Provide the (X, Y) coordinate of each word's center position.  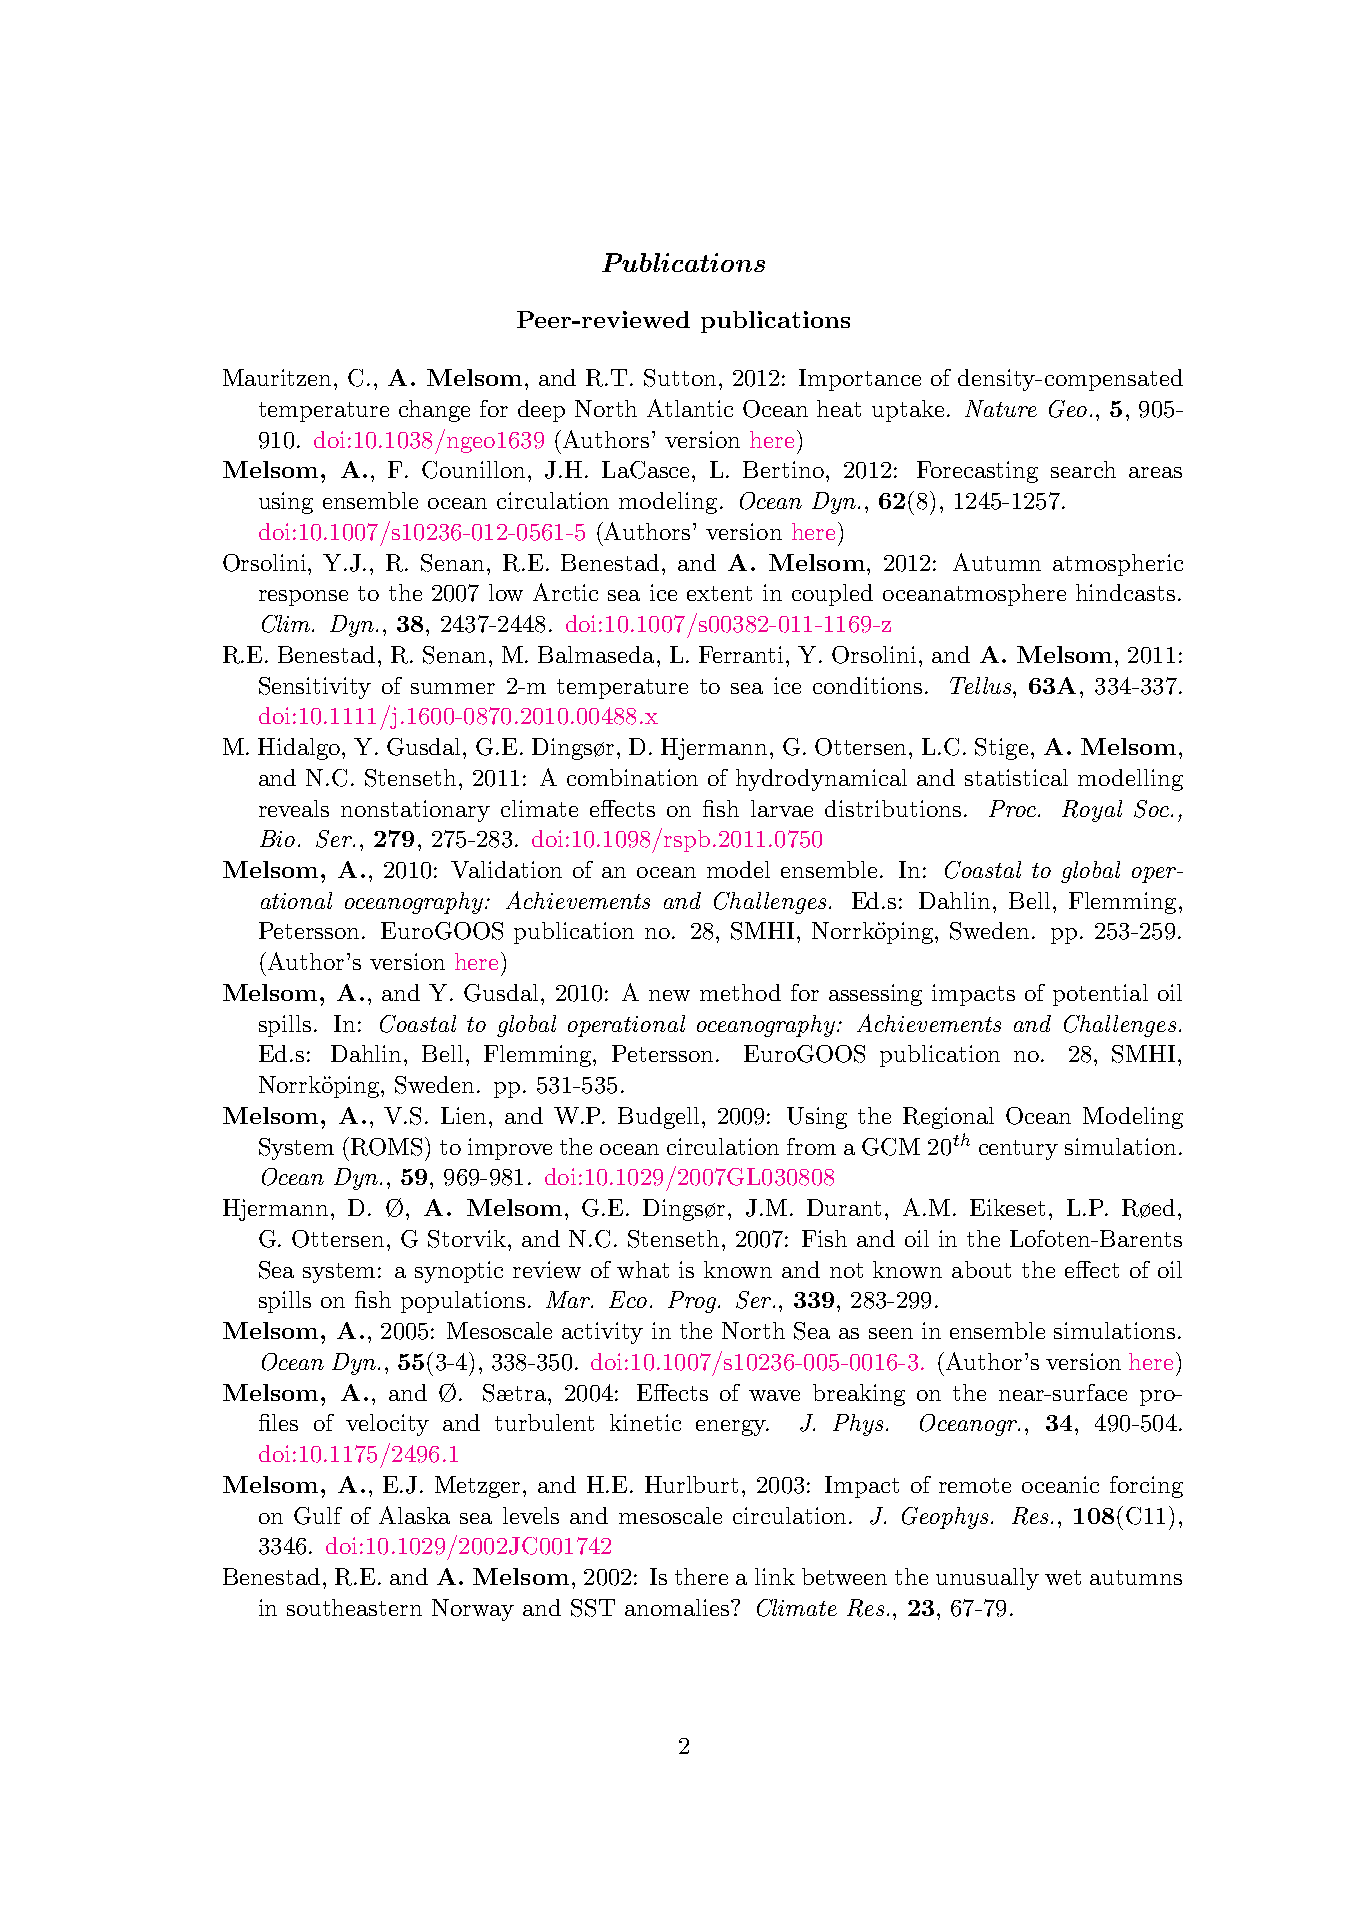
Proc (1012, 808)
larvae (782, 808)
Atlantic (690, 408)
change (434, 411)
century (1018, 1150)
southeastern (354, 1607)
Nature (1001, 408)
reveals (294, 808)
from (811, 1146)
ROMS (386, 1147)
